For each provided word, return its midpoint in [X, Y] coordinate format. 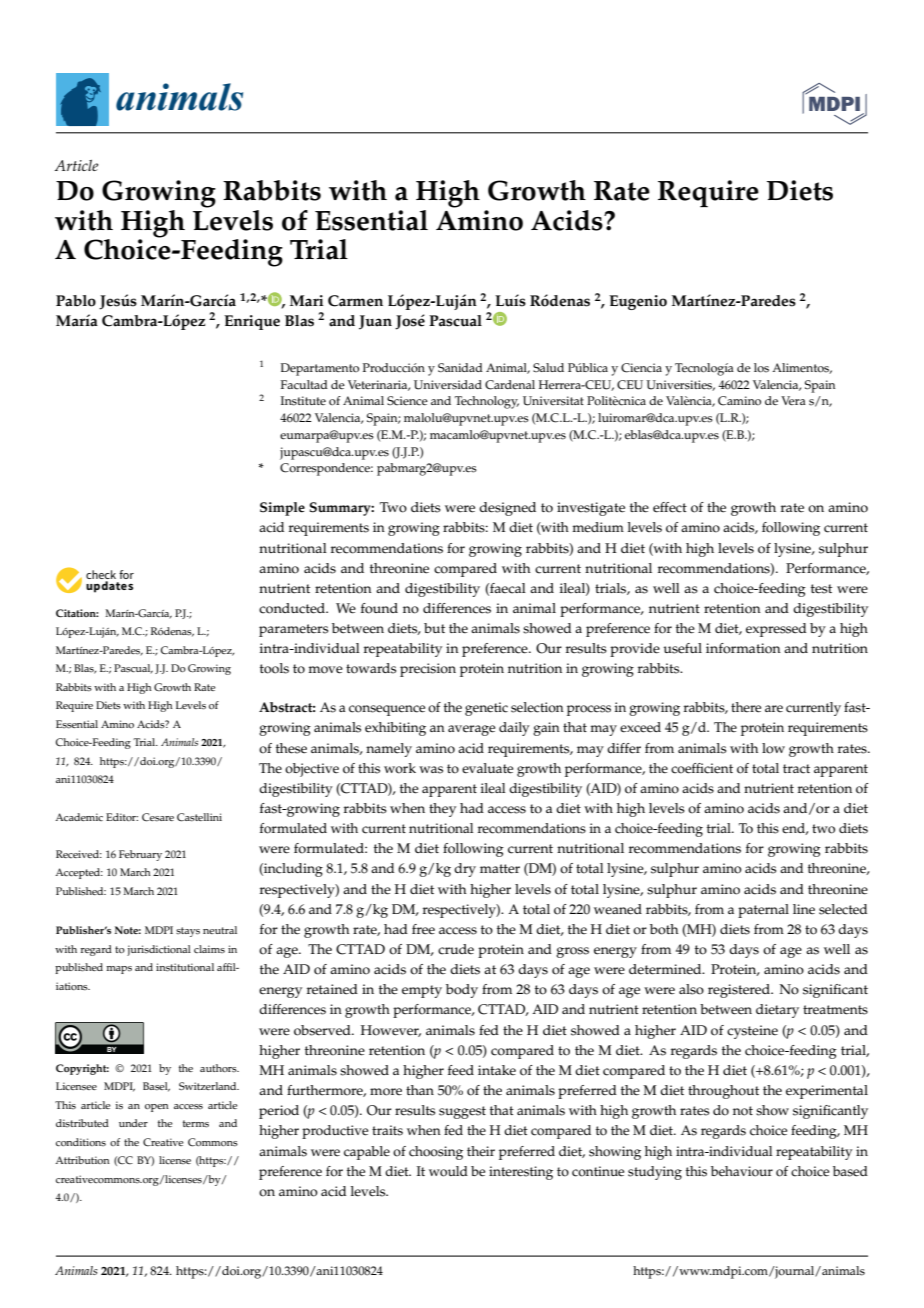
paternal [763, 911]
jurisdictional [159, 950]
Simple [282, 509]
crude [456, 949]
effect [670, 507]
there [746, 707]
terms [196, 1124]
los [761, 368]
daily [514, 729]
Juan [375, 322]
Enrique [252, 322]
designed [507, 509]
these [291, 748]
